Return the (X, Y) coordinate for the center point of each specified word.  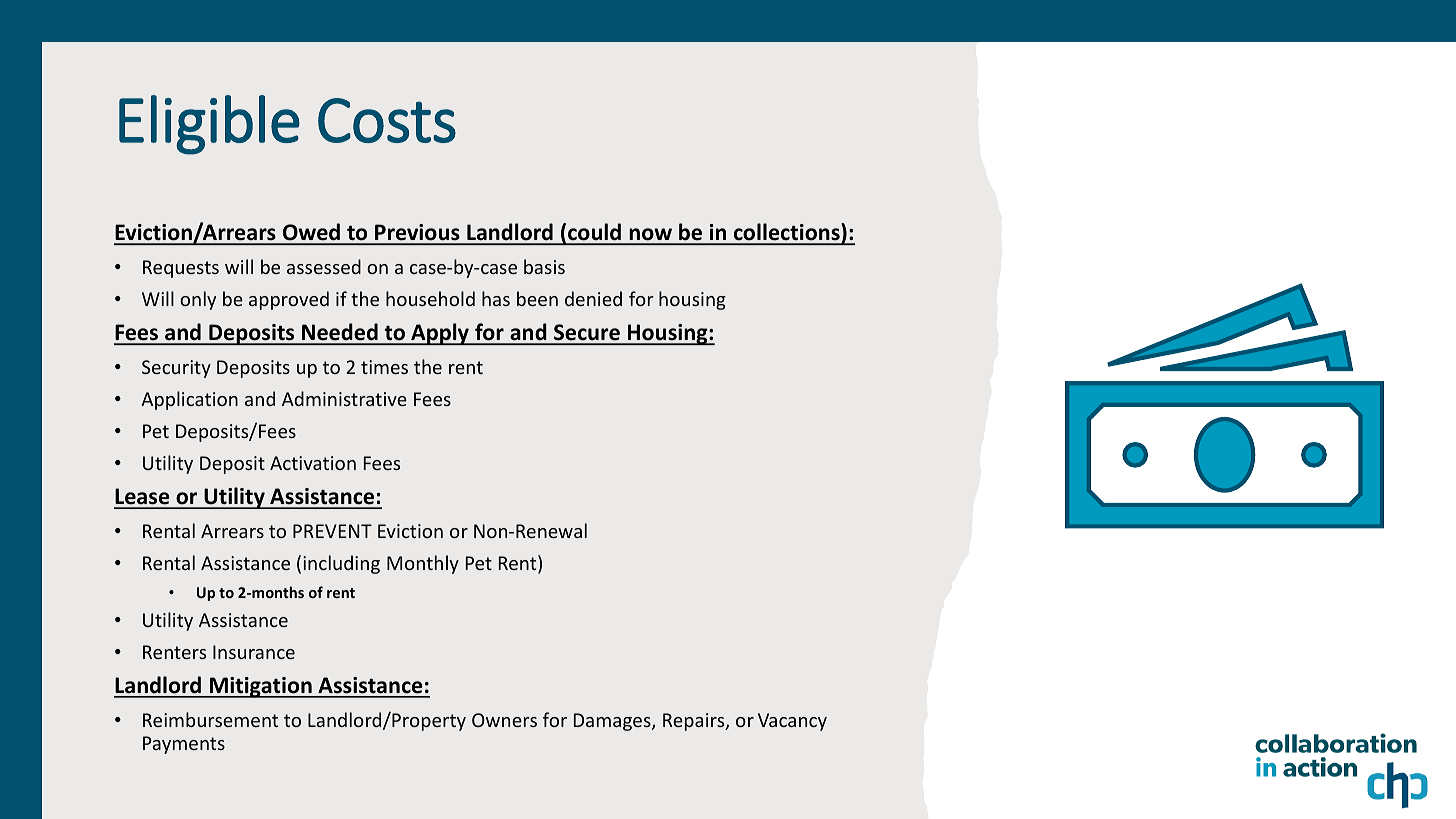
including (341, 564)
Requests (181, 269)
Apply (440, 334)
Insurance (254, 652)
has (496, 298)
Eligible (209, 125)
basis (544, 266)
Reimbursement (210, 719)
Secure (587, 334)
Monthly (423, 564)
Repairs (695, 722)
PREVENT (332, 531)
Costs (387, 120)
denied (593, 298)
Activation (313, 463)
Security (176, 369)
